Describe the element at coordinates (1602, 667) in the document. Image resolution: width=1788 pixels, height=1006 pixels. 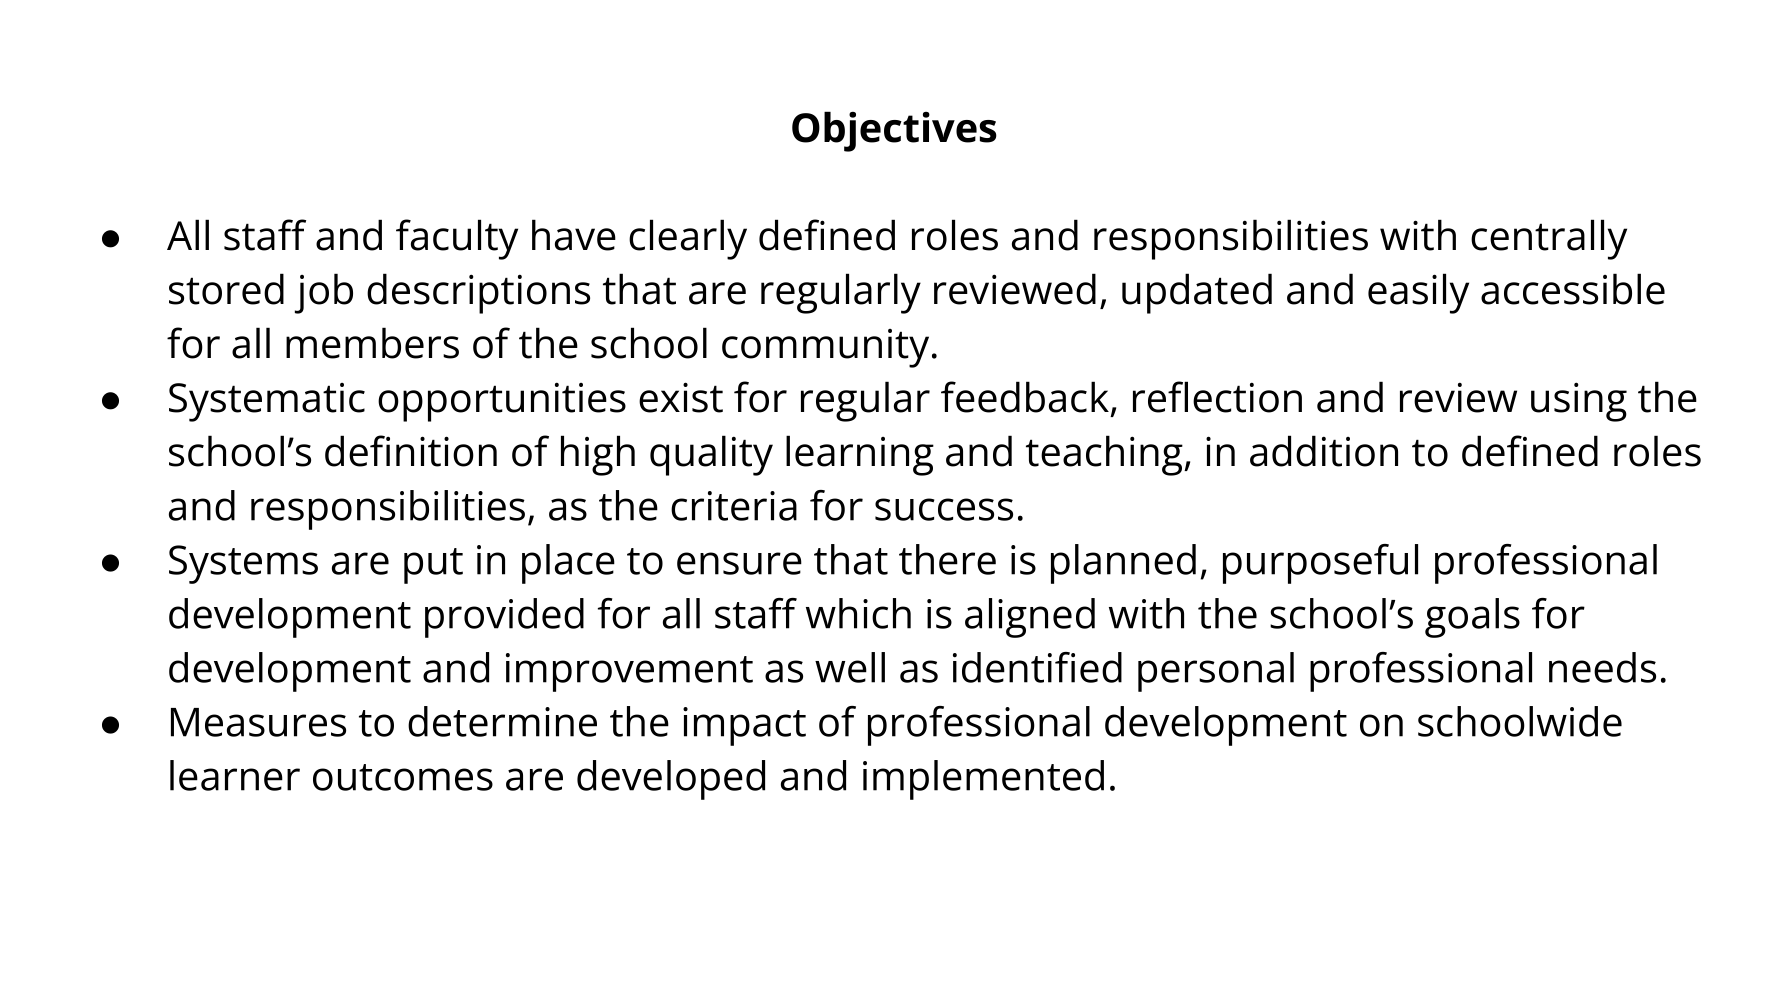
I see `needs` at that location.
